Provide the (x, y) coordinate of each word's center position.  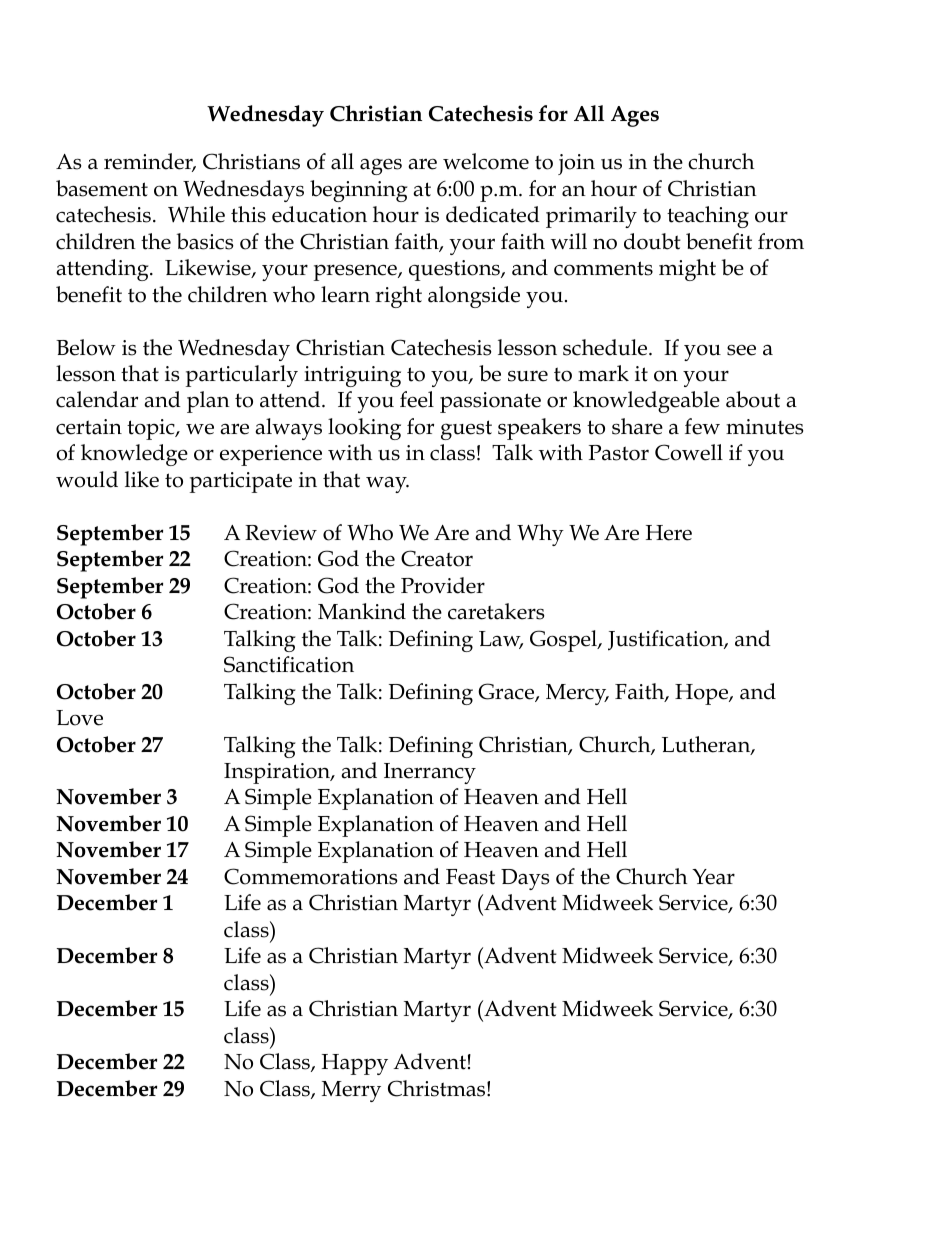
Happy (355, 1064)
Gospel (564, 641)
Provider (443, 585)
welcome (486, 161)
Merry (351, 1091)
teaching (708, 217)
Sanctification (289, 664)
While (196, 214)
